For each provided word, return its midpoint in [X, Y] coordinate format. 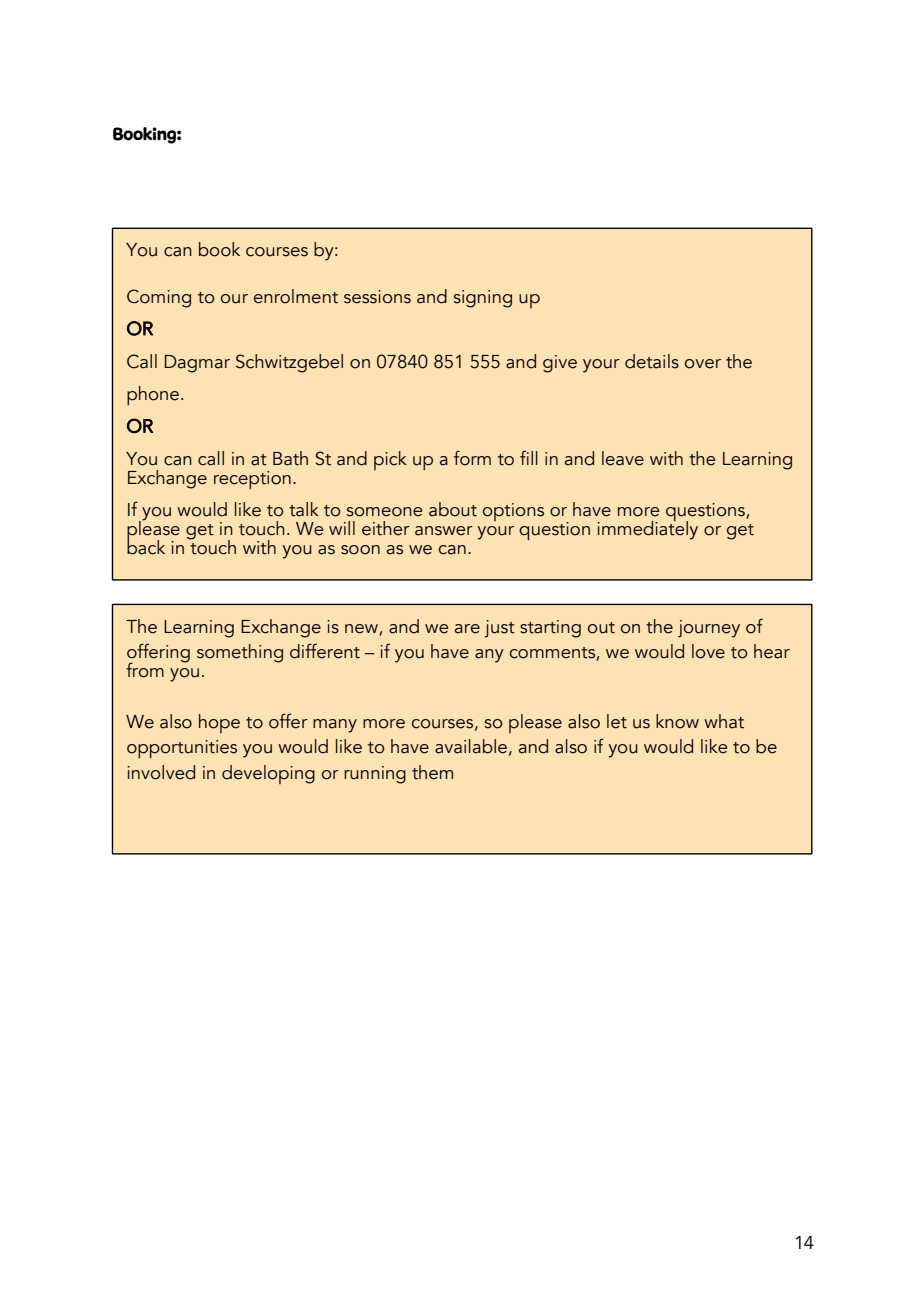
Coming [159, 298]
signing [483, 299]
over [703, 364]
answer [444, 531]
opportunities [182, 749]
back [146, 546]
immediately [647, 529]
